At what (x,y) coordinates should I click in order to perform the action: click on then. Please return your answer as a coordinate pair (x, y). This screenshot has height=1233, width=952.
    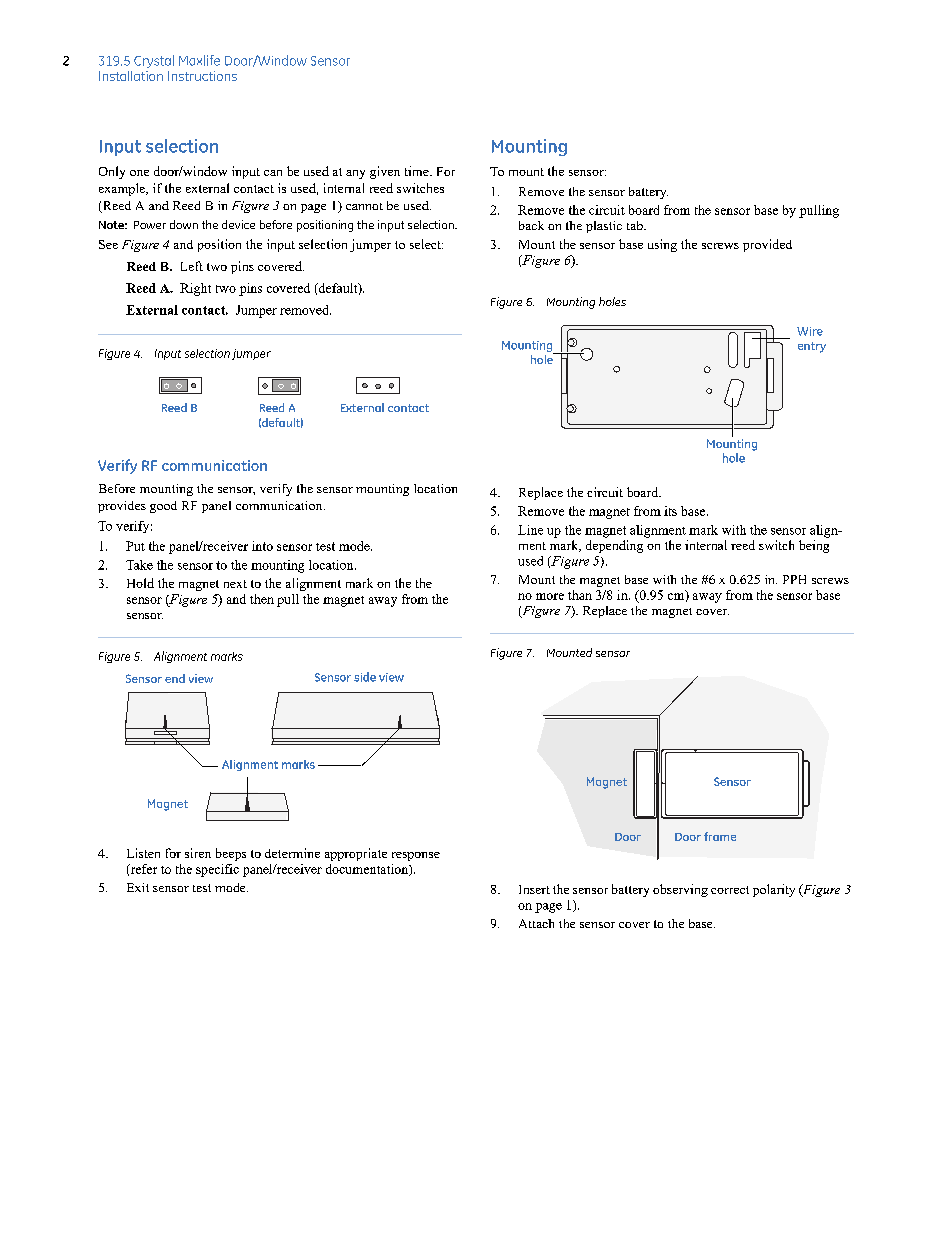
    Looking at the image, I should click on (262, 599).
